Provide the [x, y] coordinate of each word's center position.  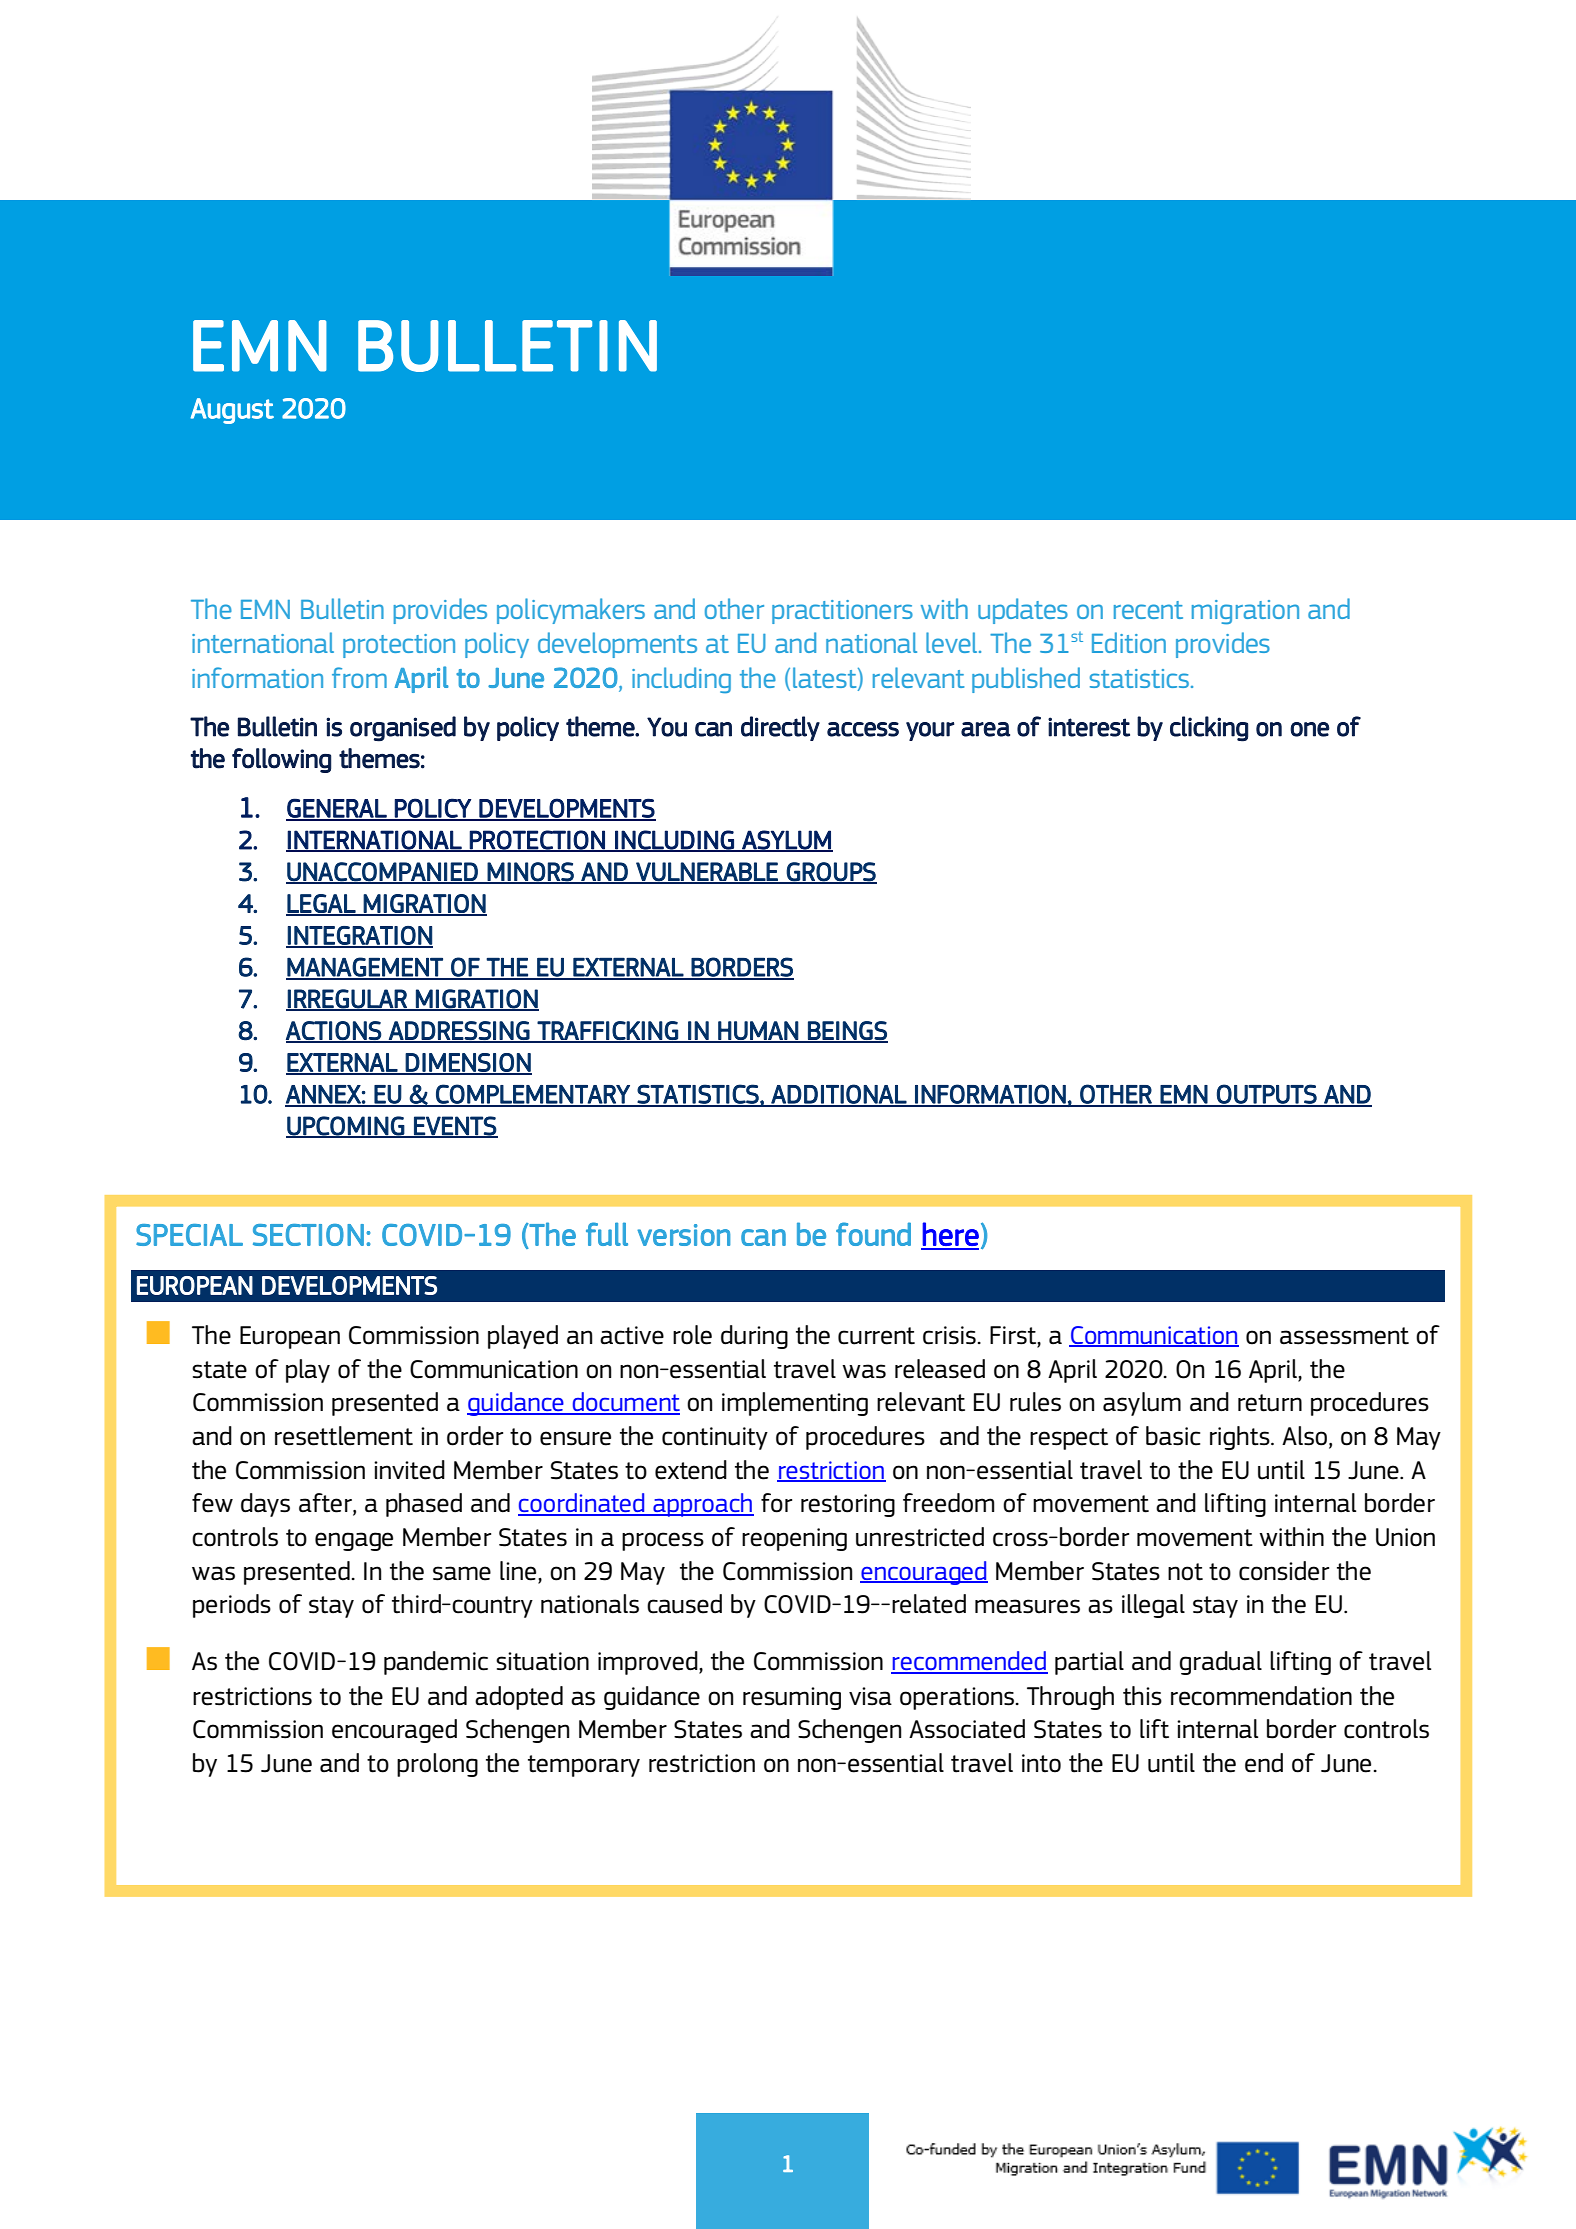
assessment [1344, 1336]
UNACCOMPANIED [383, 872]
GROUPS [831, 872]
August [232, 411]
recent [1148, 610]
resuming [792, 1698]
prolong [437, 1765]
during [754, 1337]
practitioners [842, 612]
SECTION [308, 1235]
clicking [1209, 729]
